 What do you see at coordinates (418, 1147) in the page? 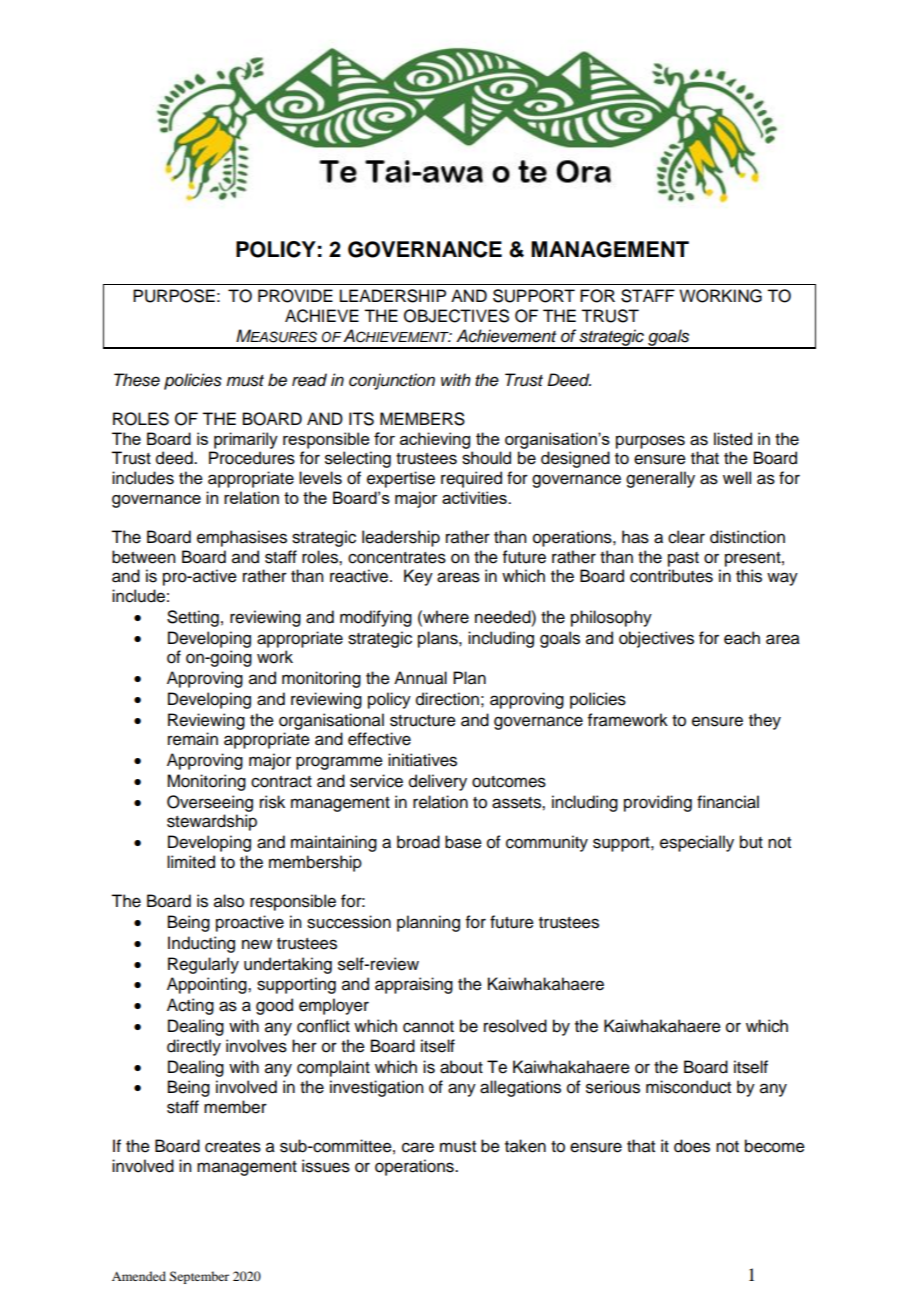
I see `care` at bounding box center [418, 1147].
